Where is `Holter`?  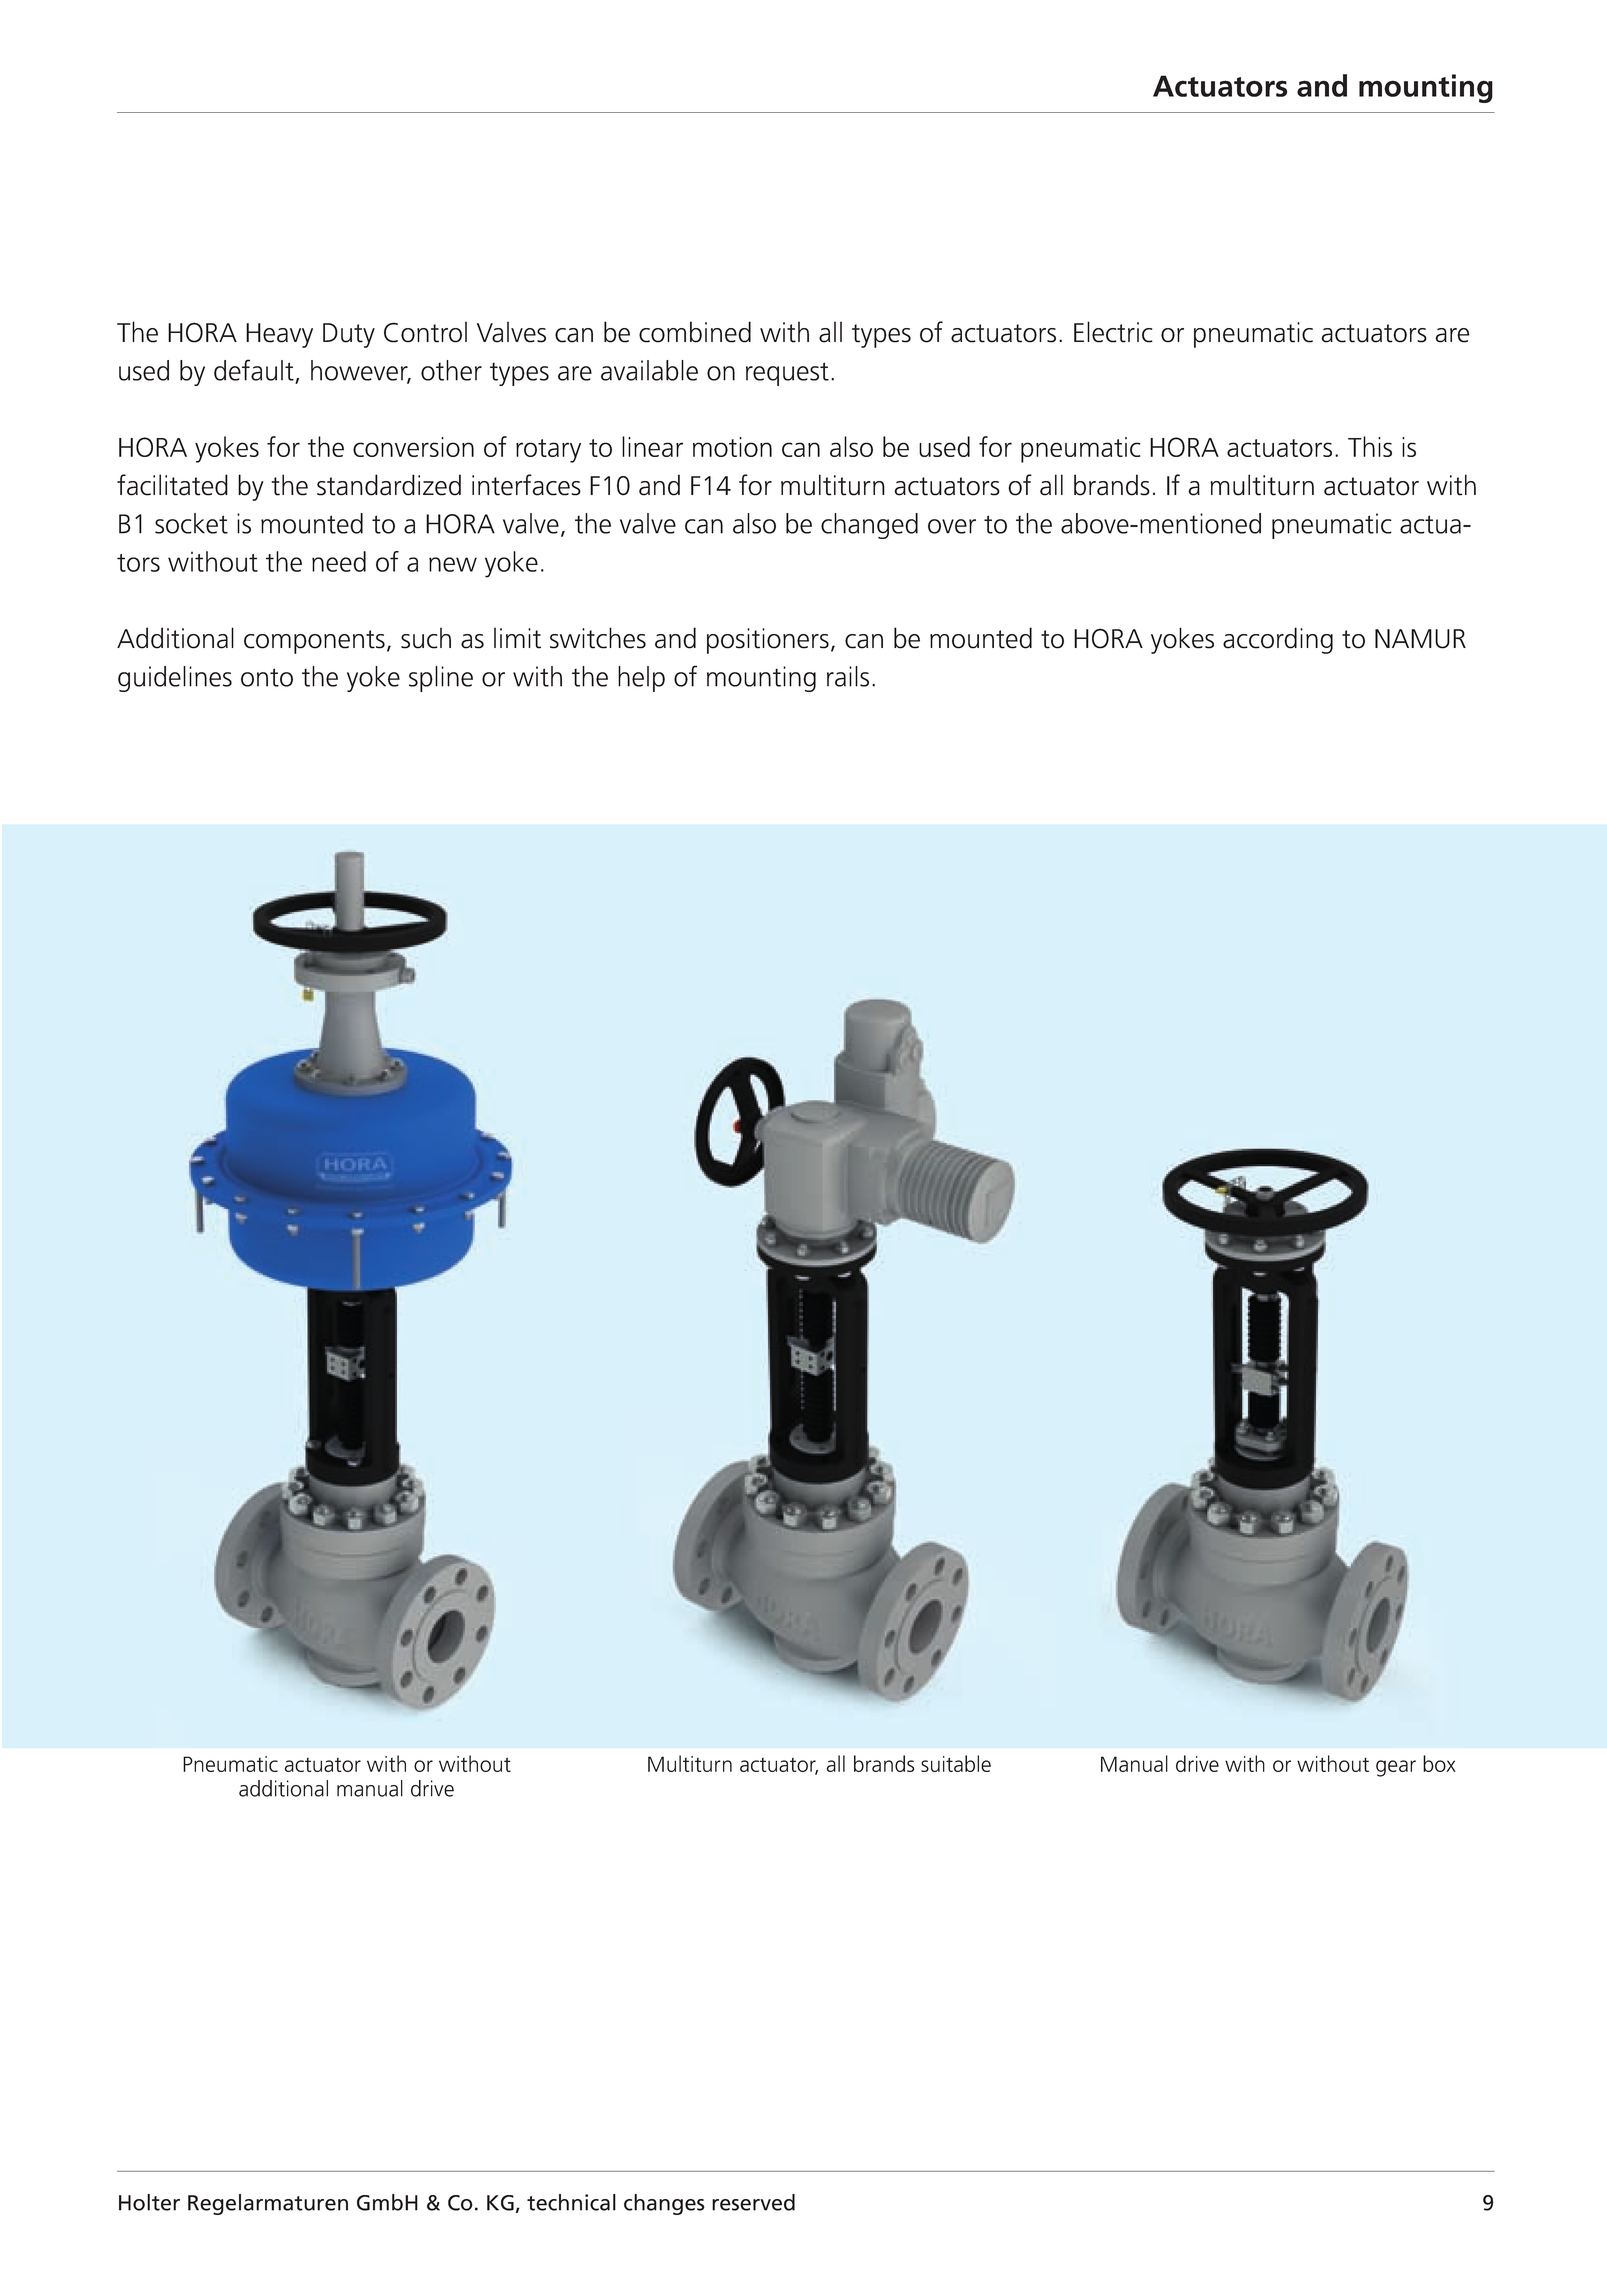
Holter is located at coordinates (149, 2202).
